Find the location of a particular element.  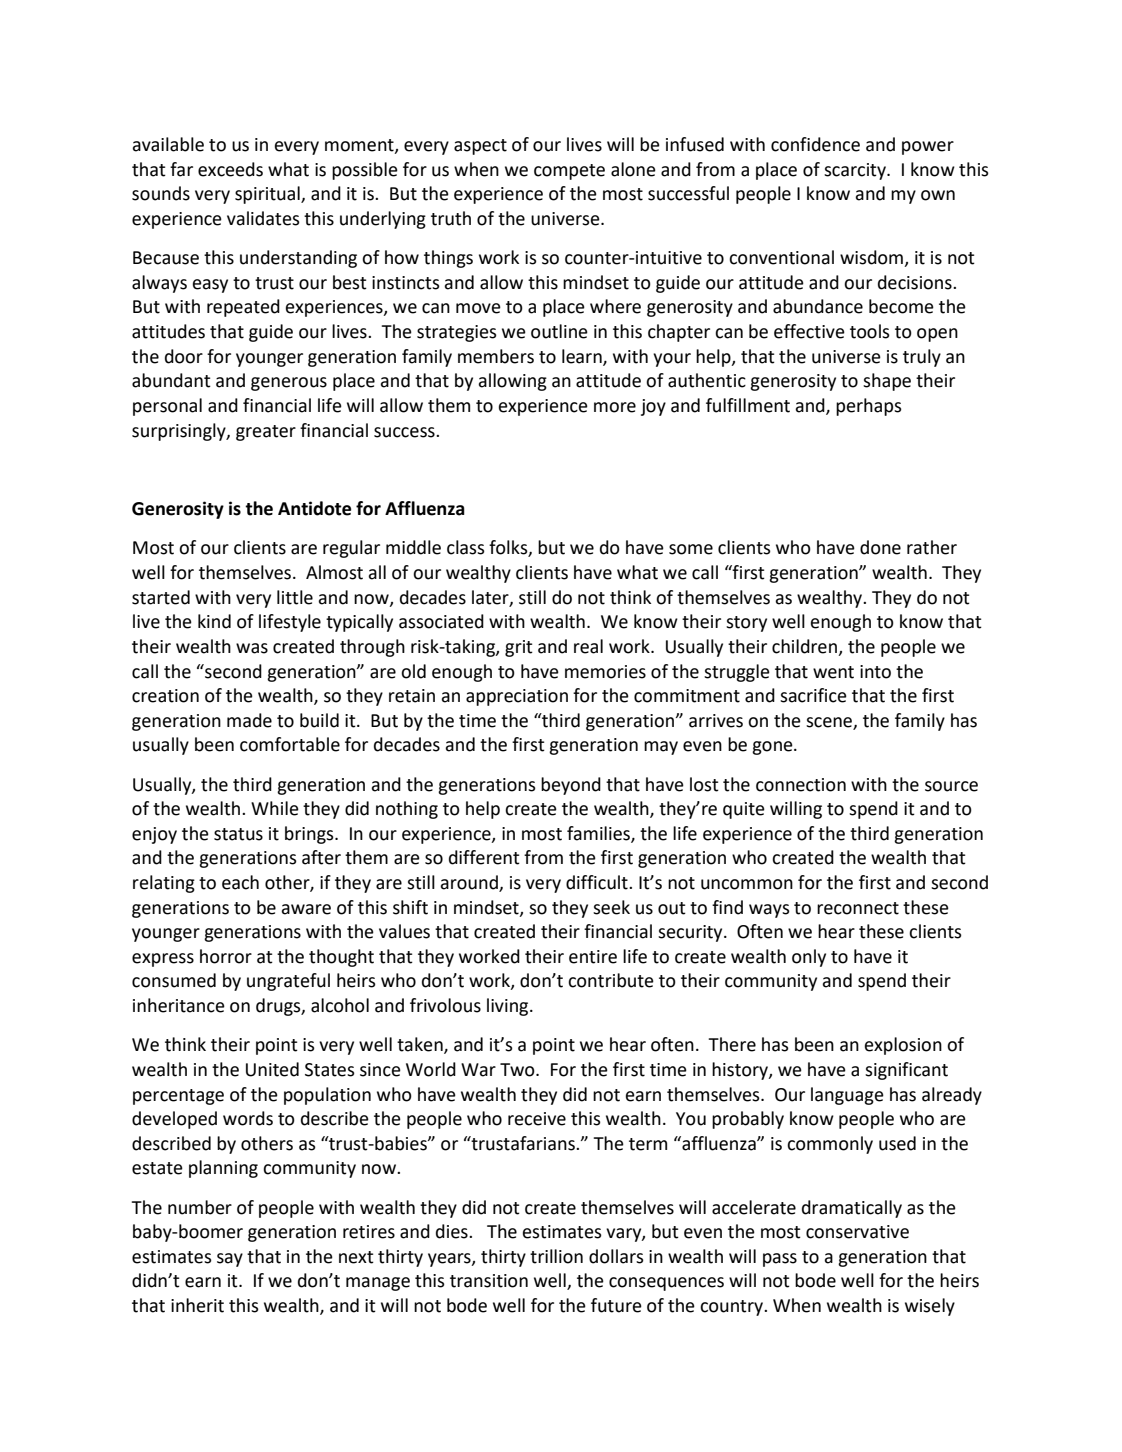

say is located at coordinates (230, 1260).
